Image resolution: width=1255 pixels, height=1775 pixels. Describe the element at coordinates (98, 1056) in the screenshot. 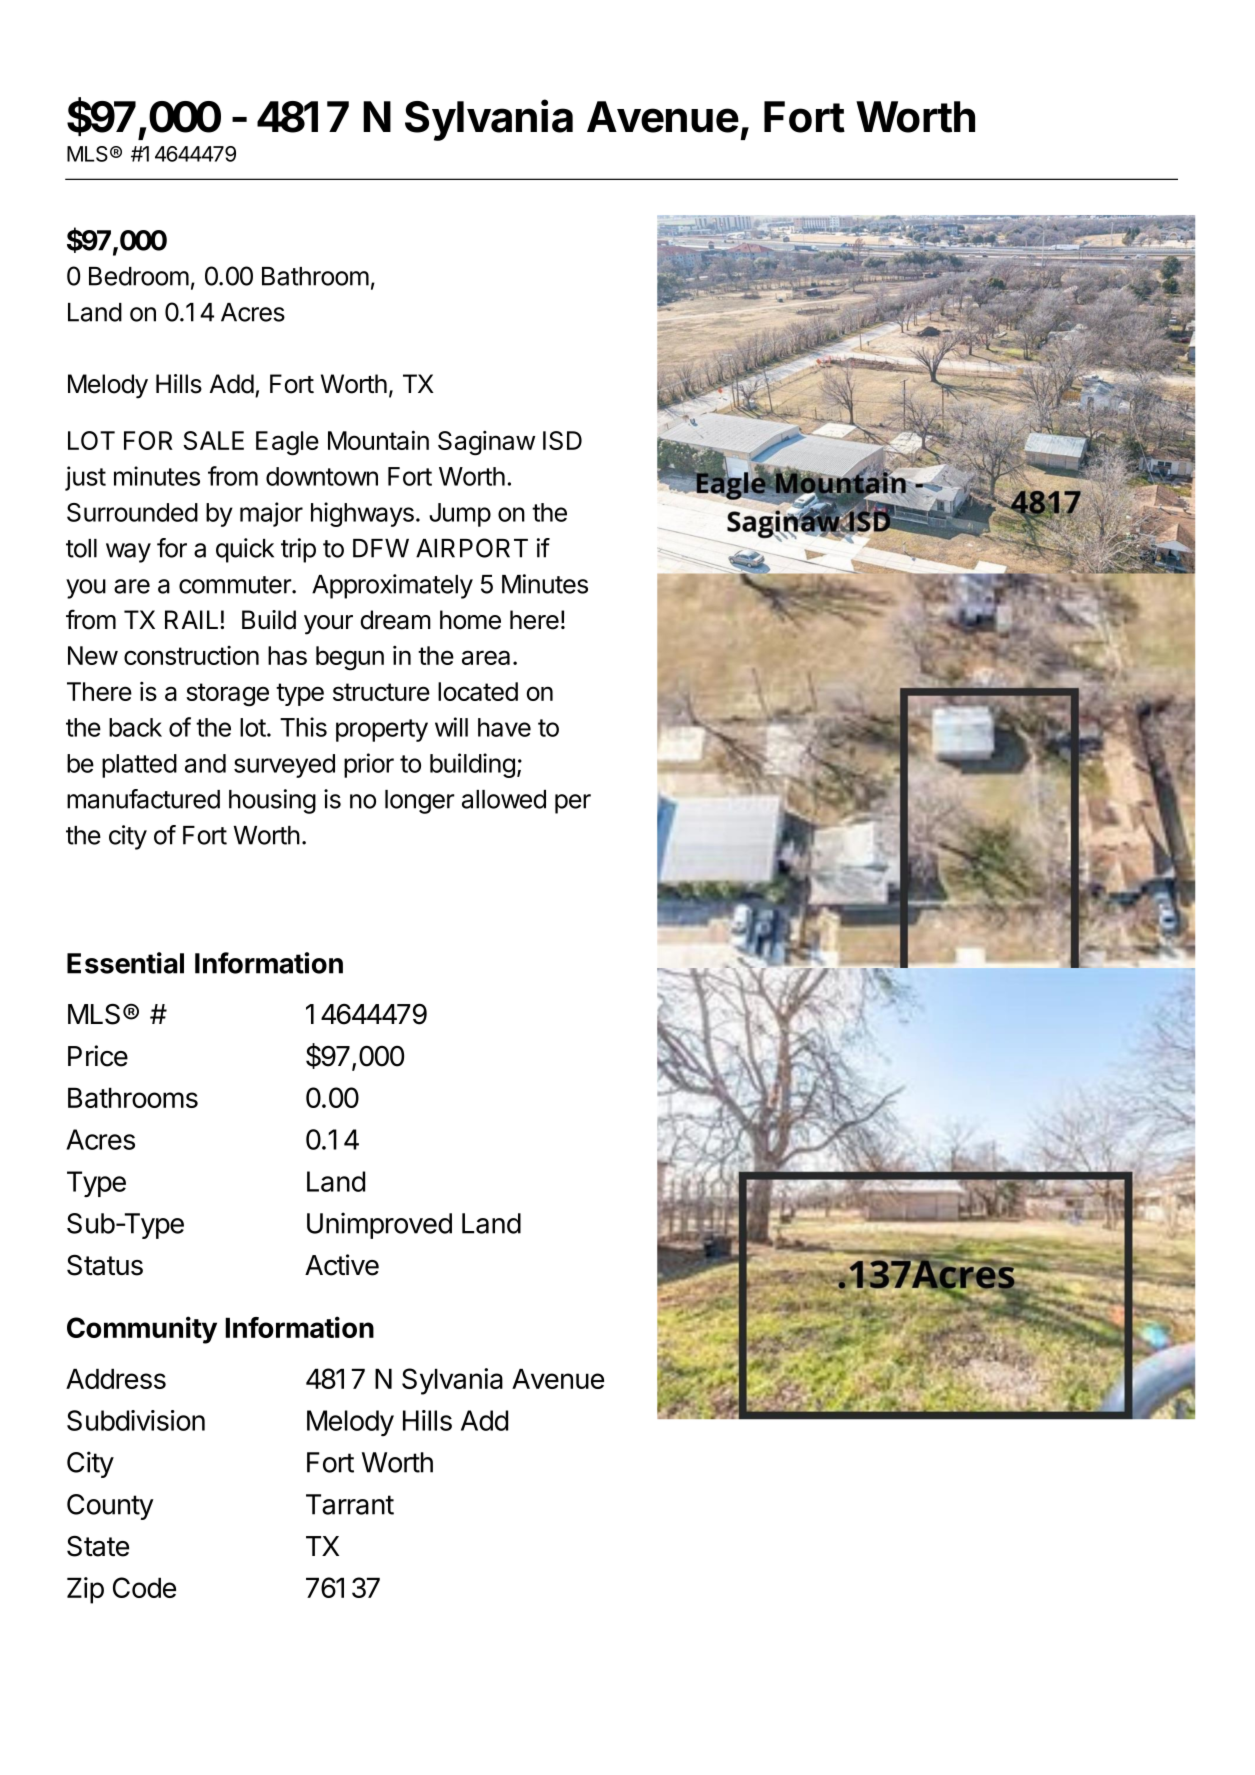

I see `Price` at that location.
